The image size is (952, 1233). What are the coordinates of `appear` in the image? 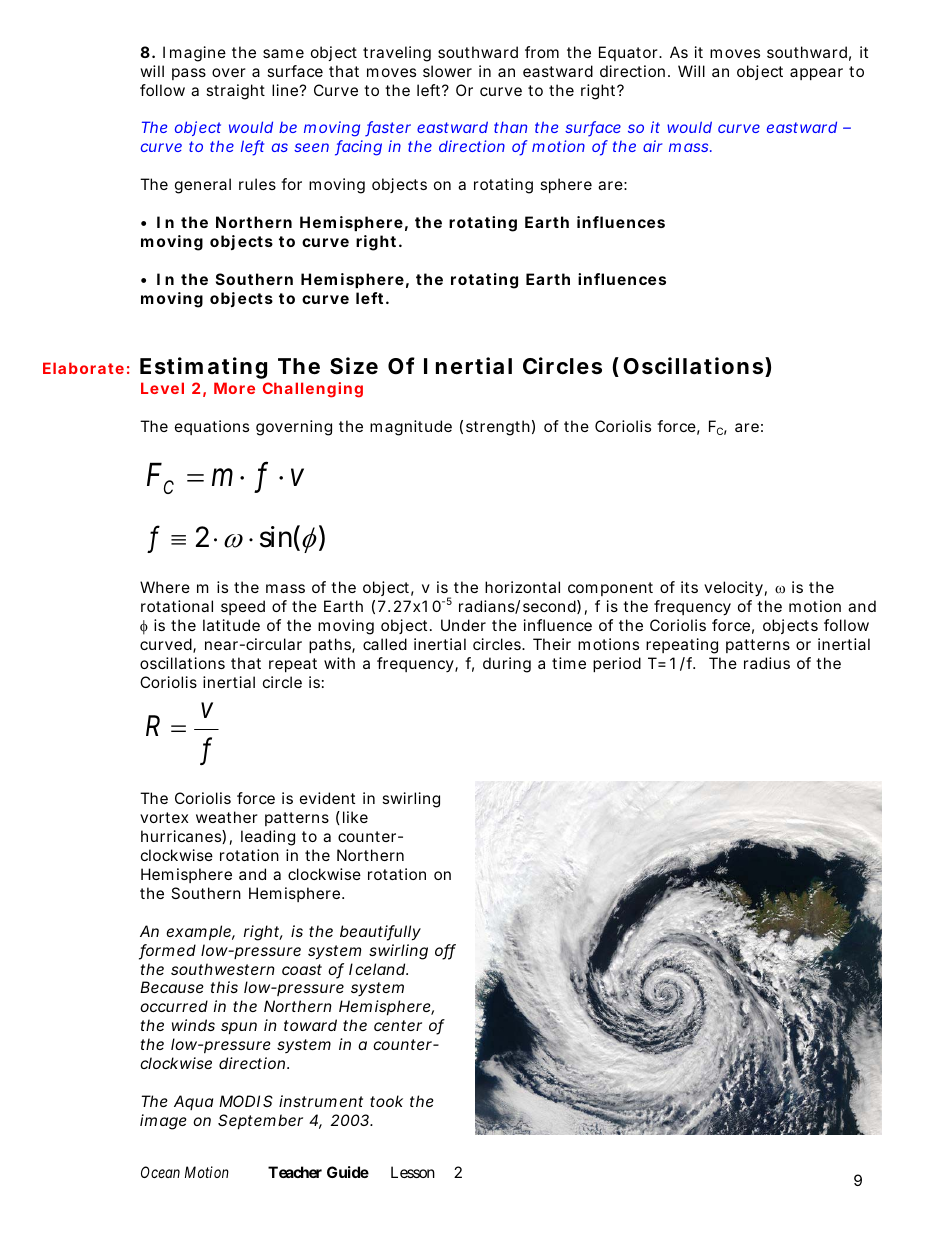 It's located at (816, 74).
